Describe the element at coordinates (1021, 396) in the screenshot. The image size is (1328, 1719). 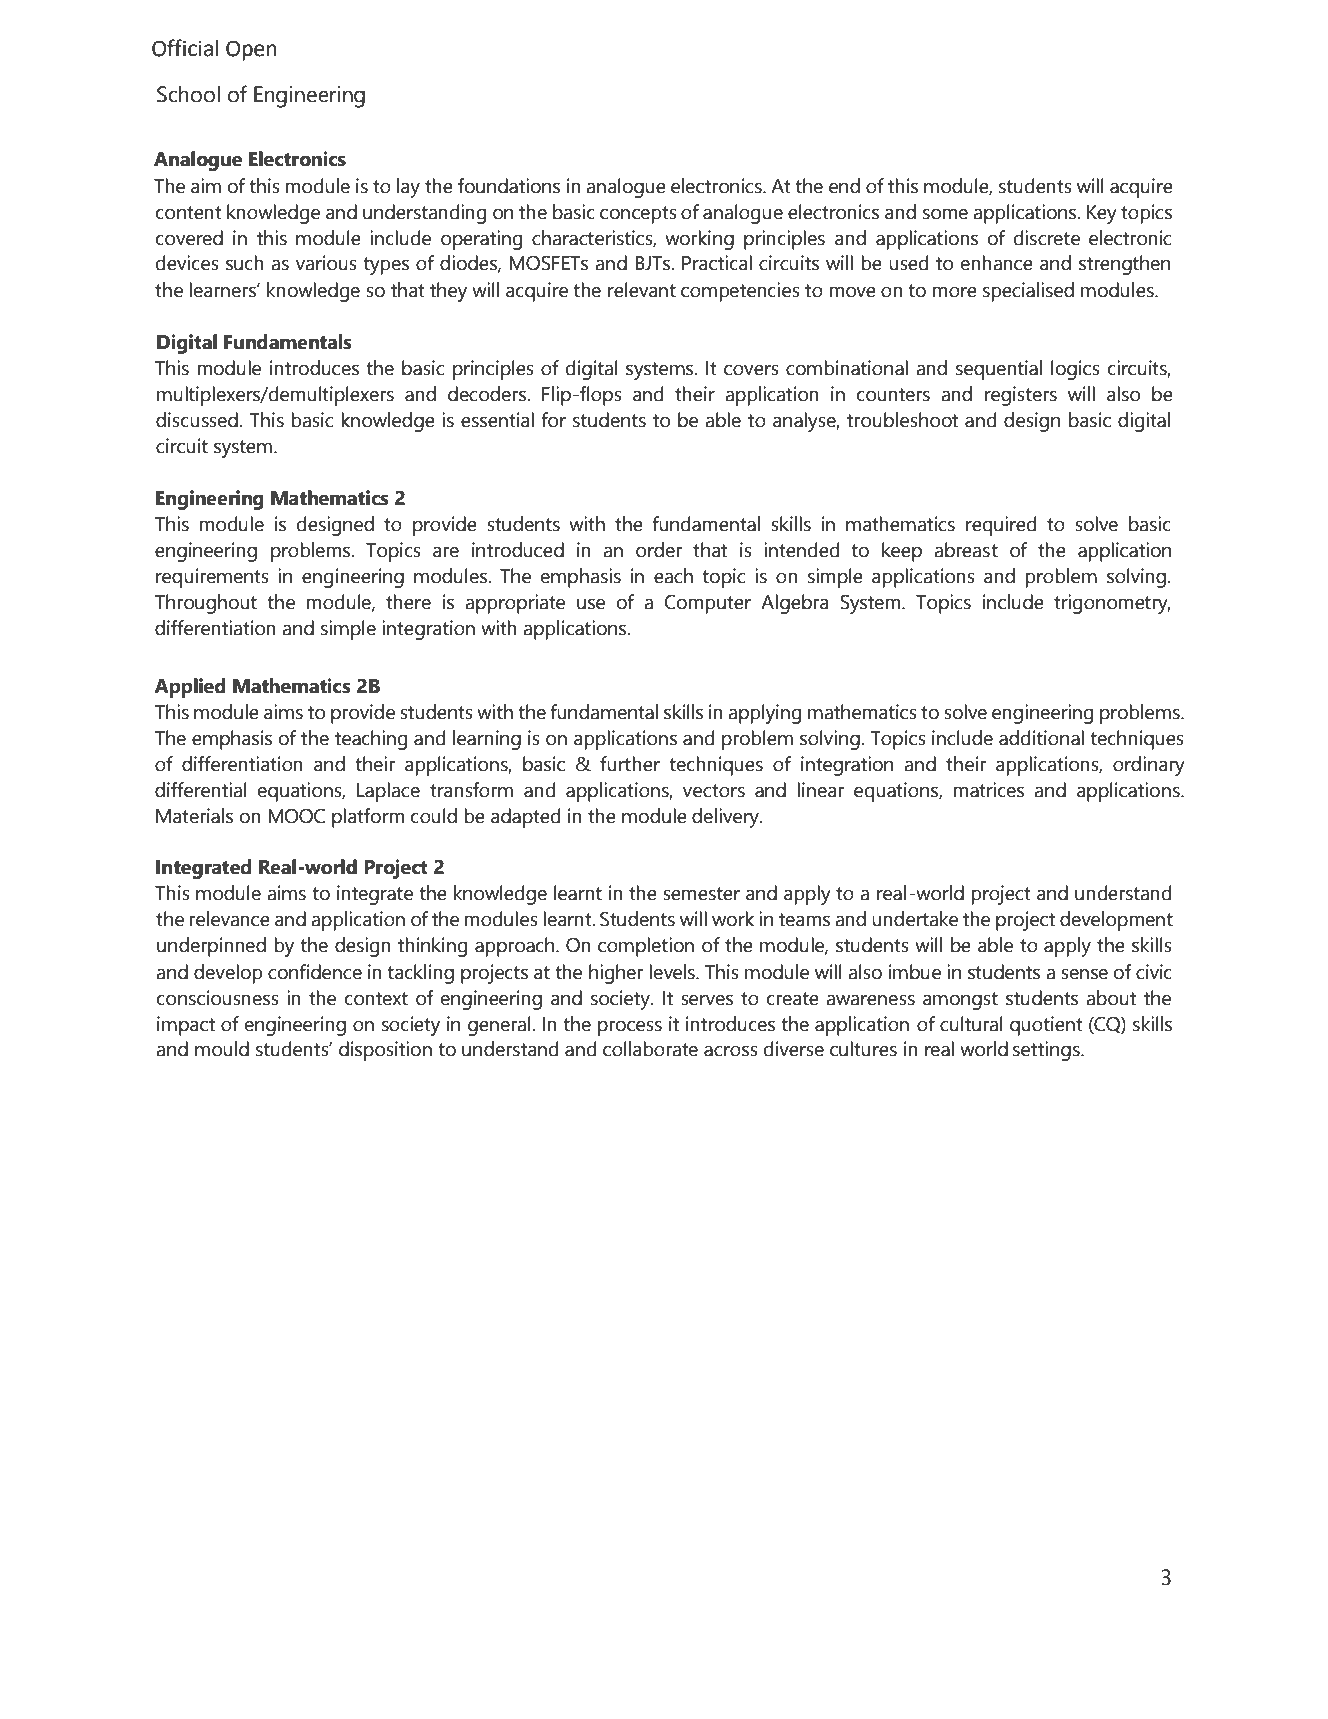
I see `registers` at that location.
